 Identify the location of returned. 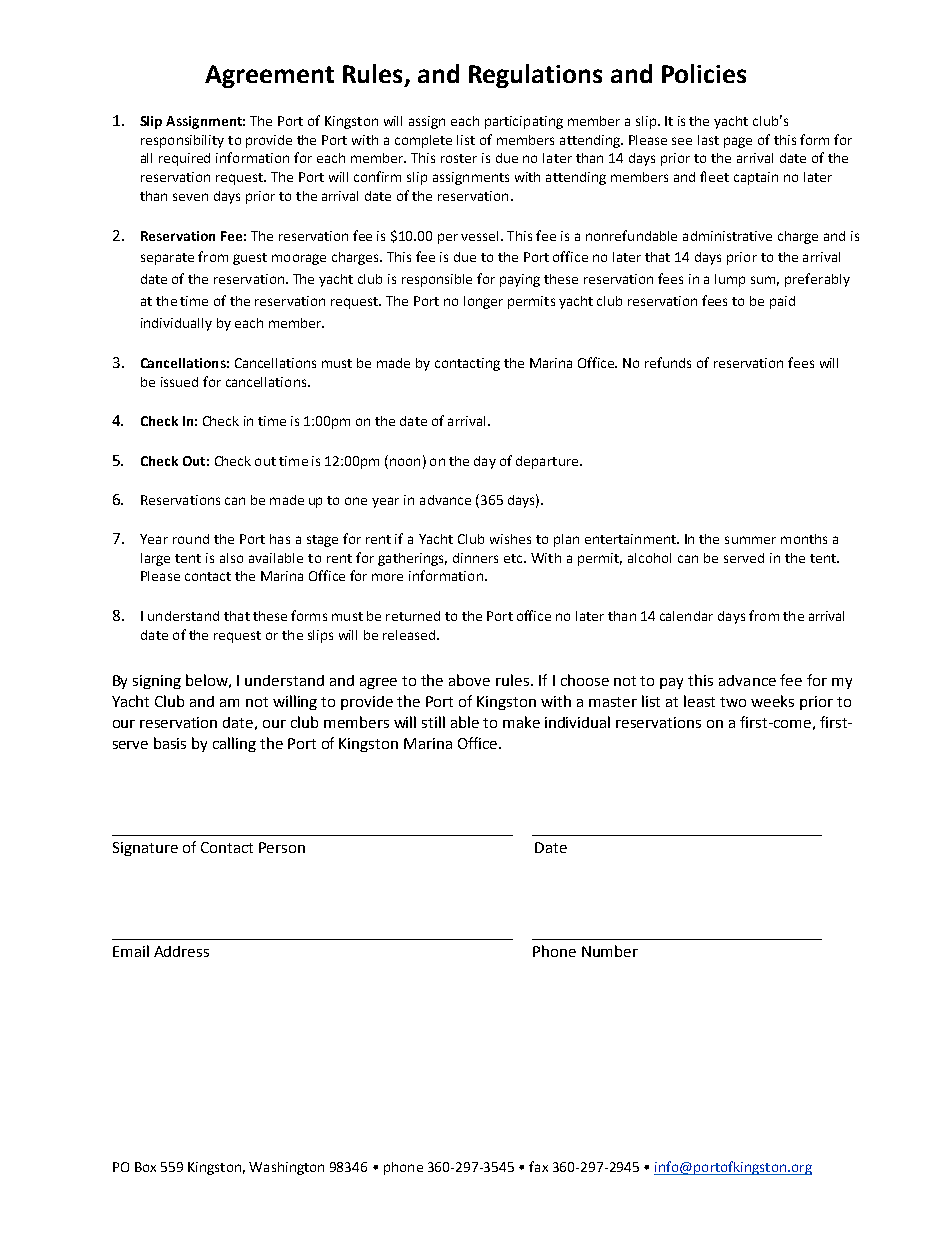
(413, 616).
